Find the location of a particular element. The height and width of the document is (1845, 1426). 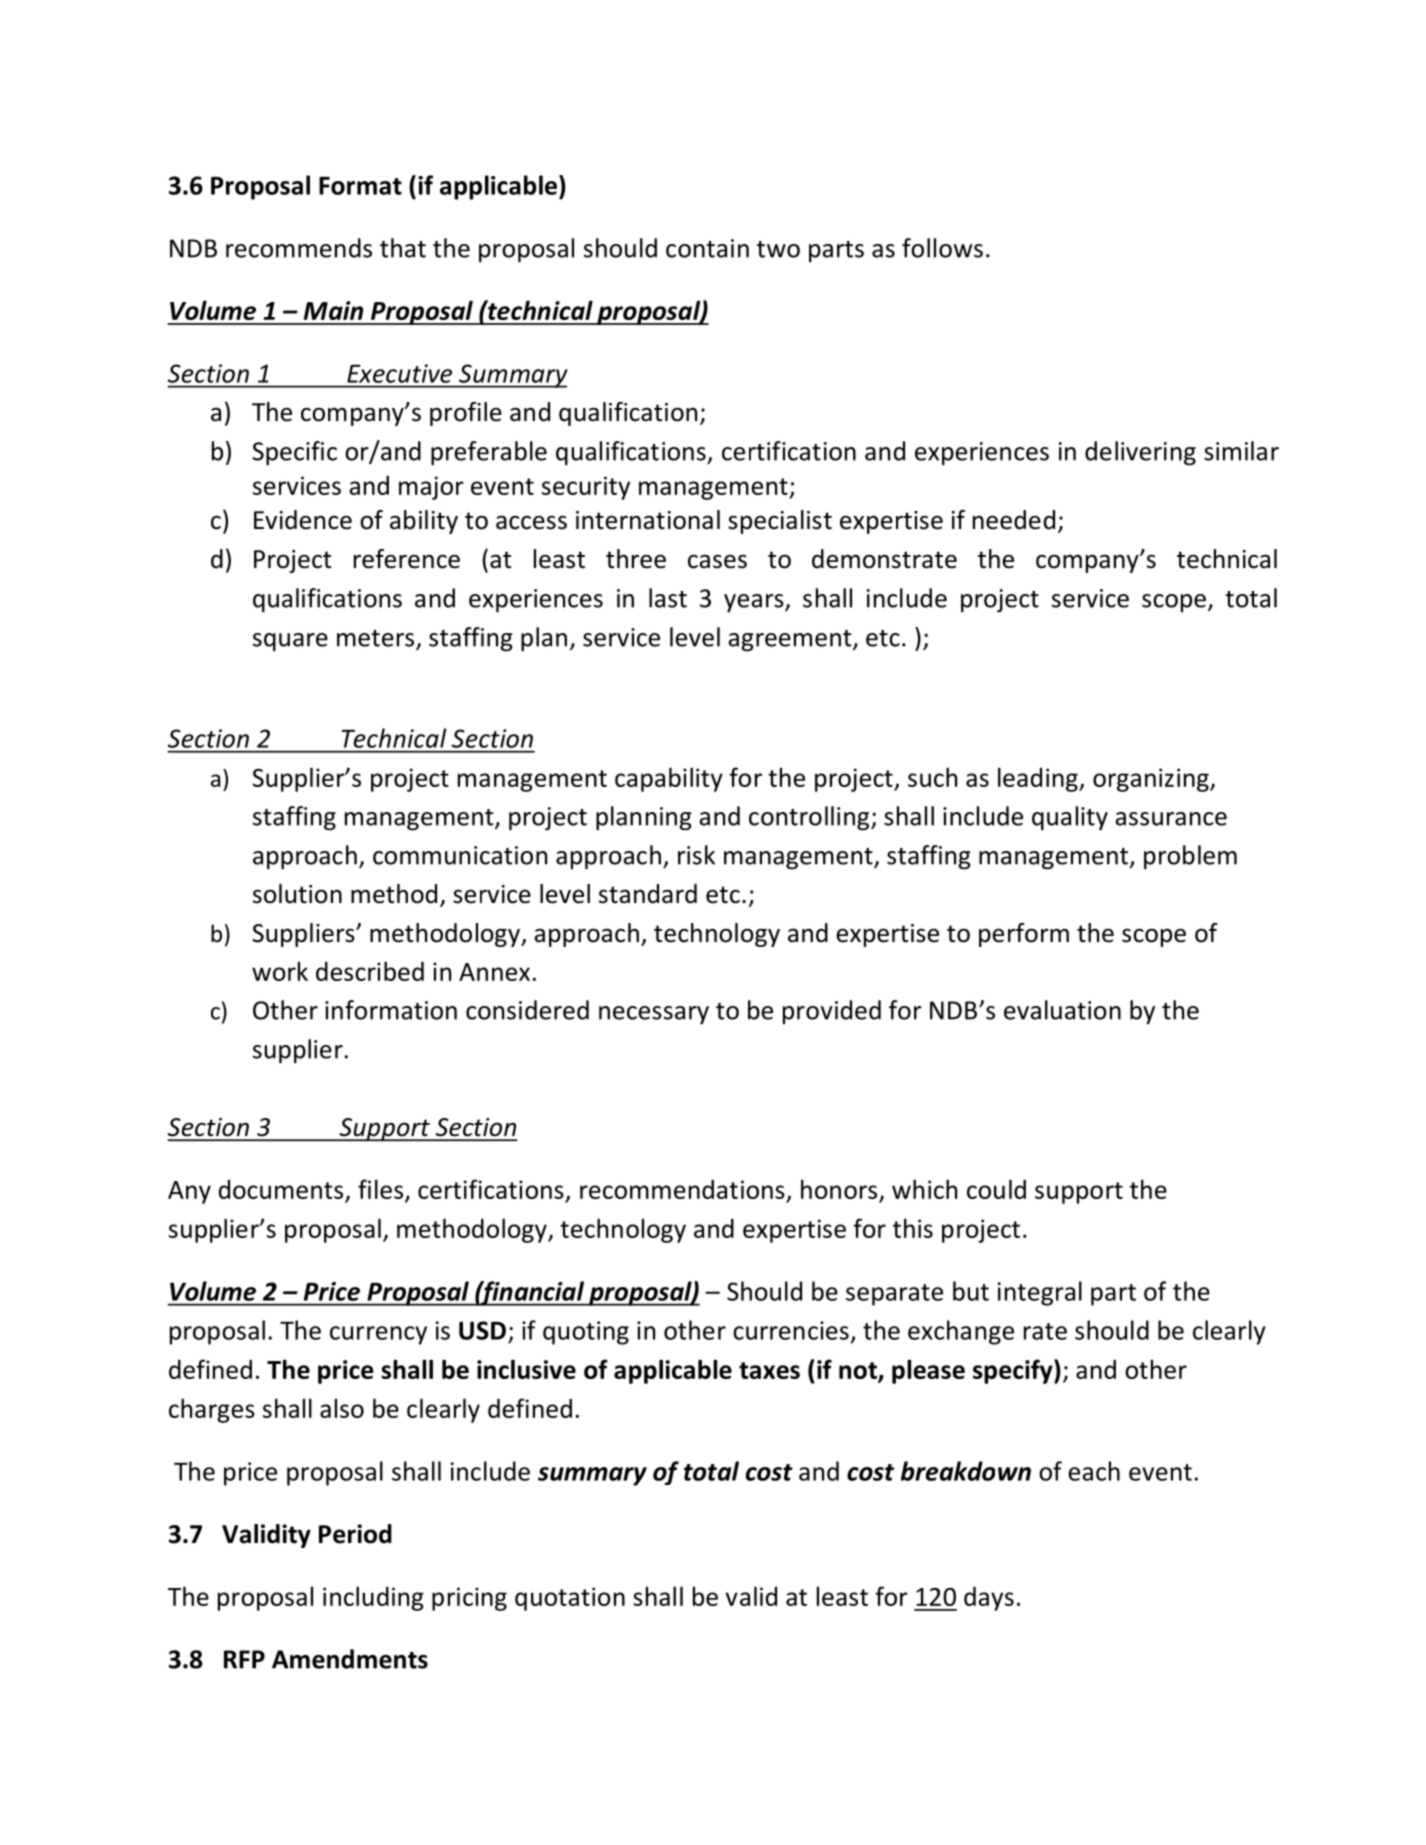

currency is located at coordinates (378, 1335).
